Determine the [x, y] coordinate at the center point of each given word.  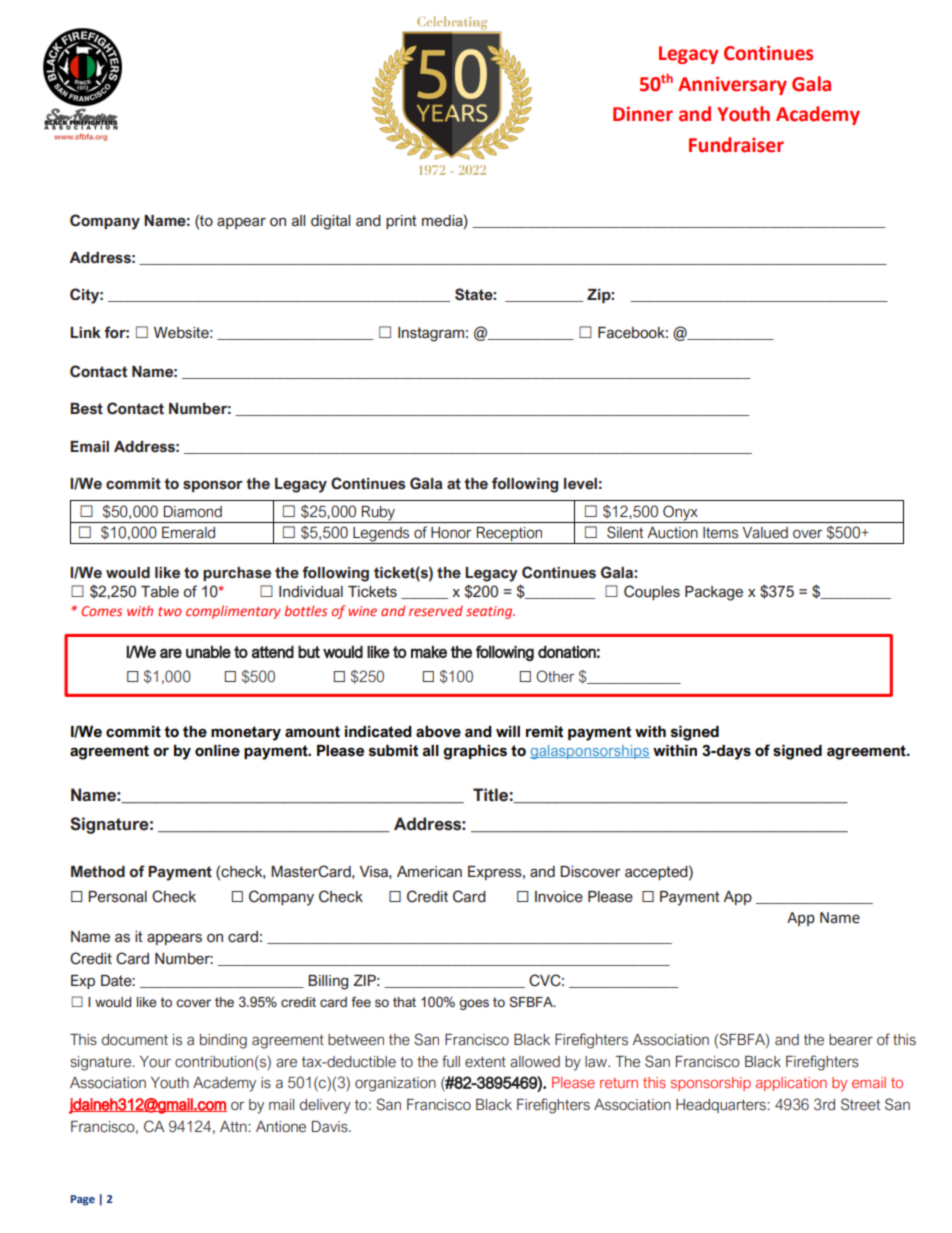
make [429, 652]
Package [714, 593]
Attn [234, 1126]
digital [330, 222]
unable [208, 652]
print [401, 222]
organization [395, 1084]
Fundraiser [736, 145]
